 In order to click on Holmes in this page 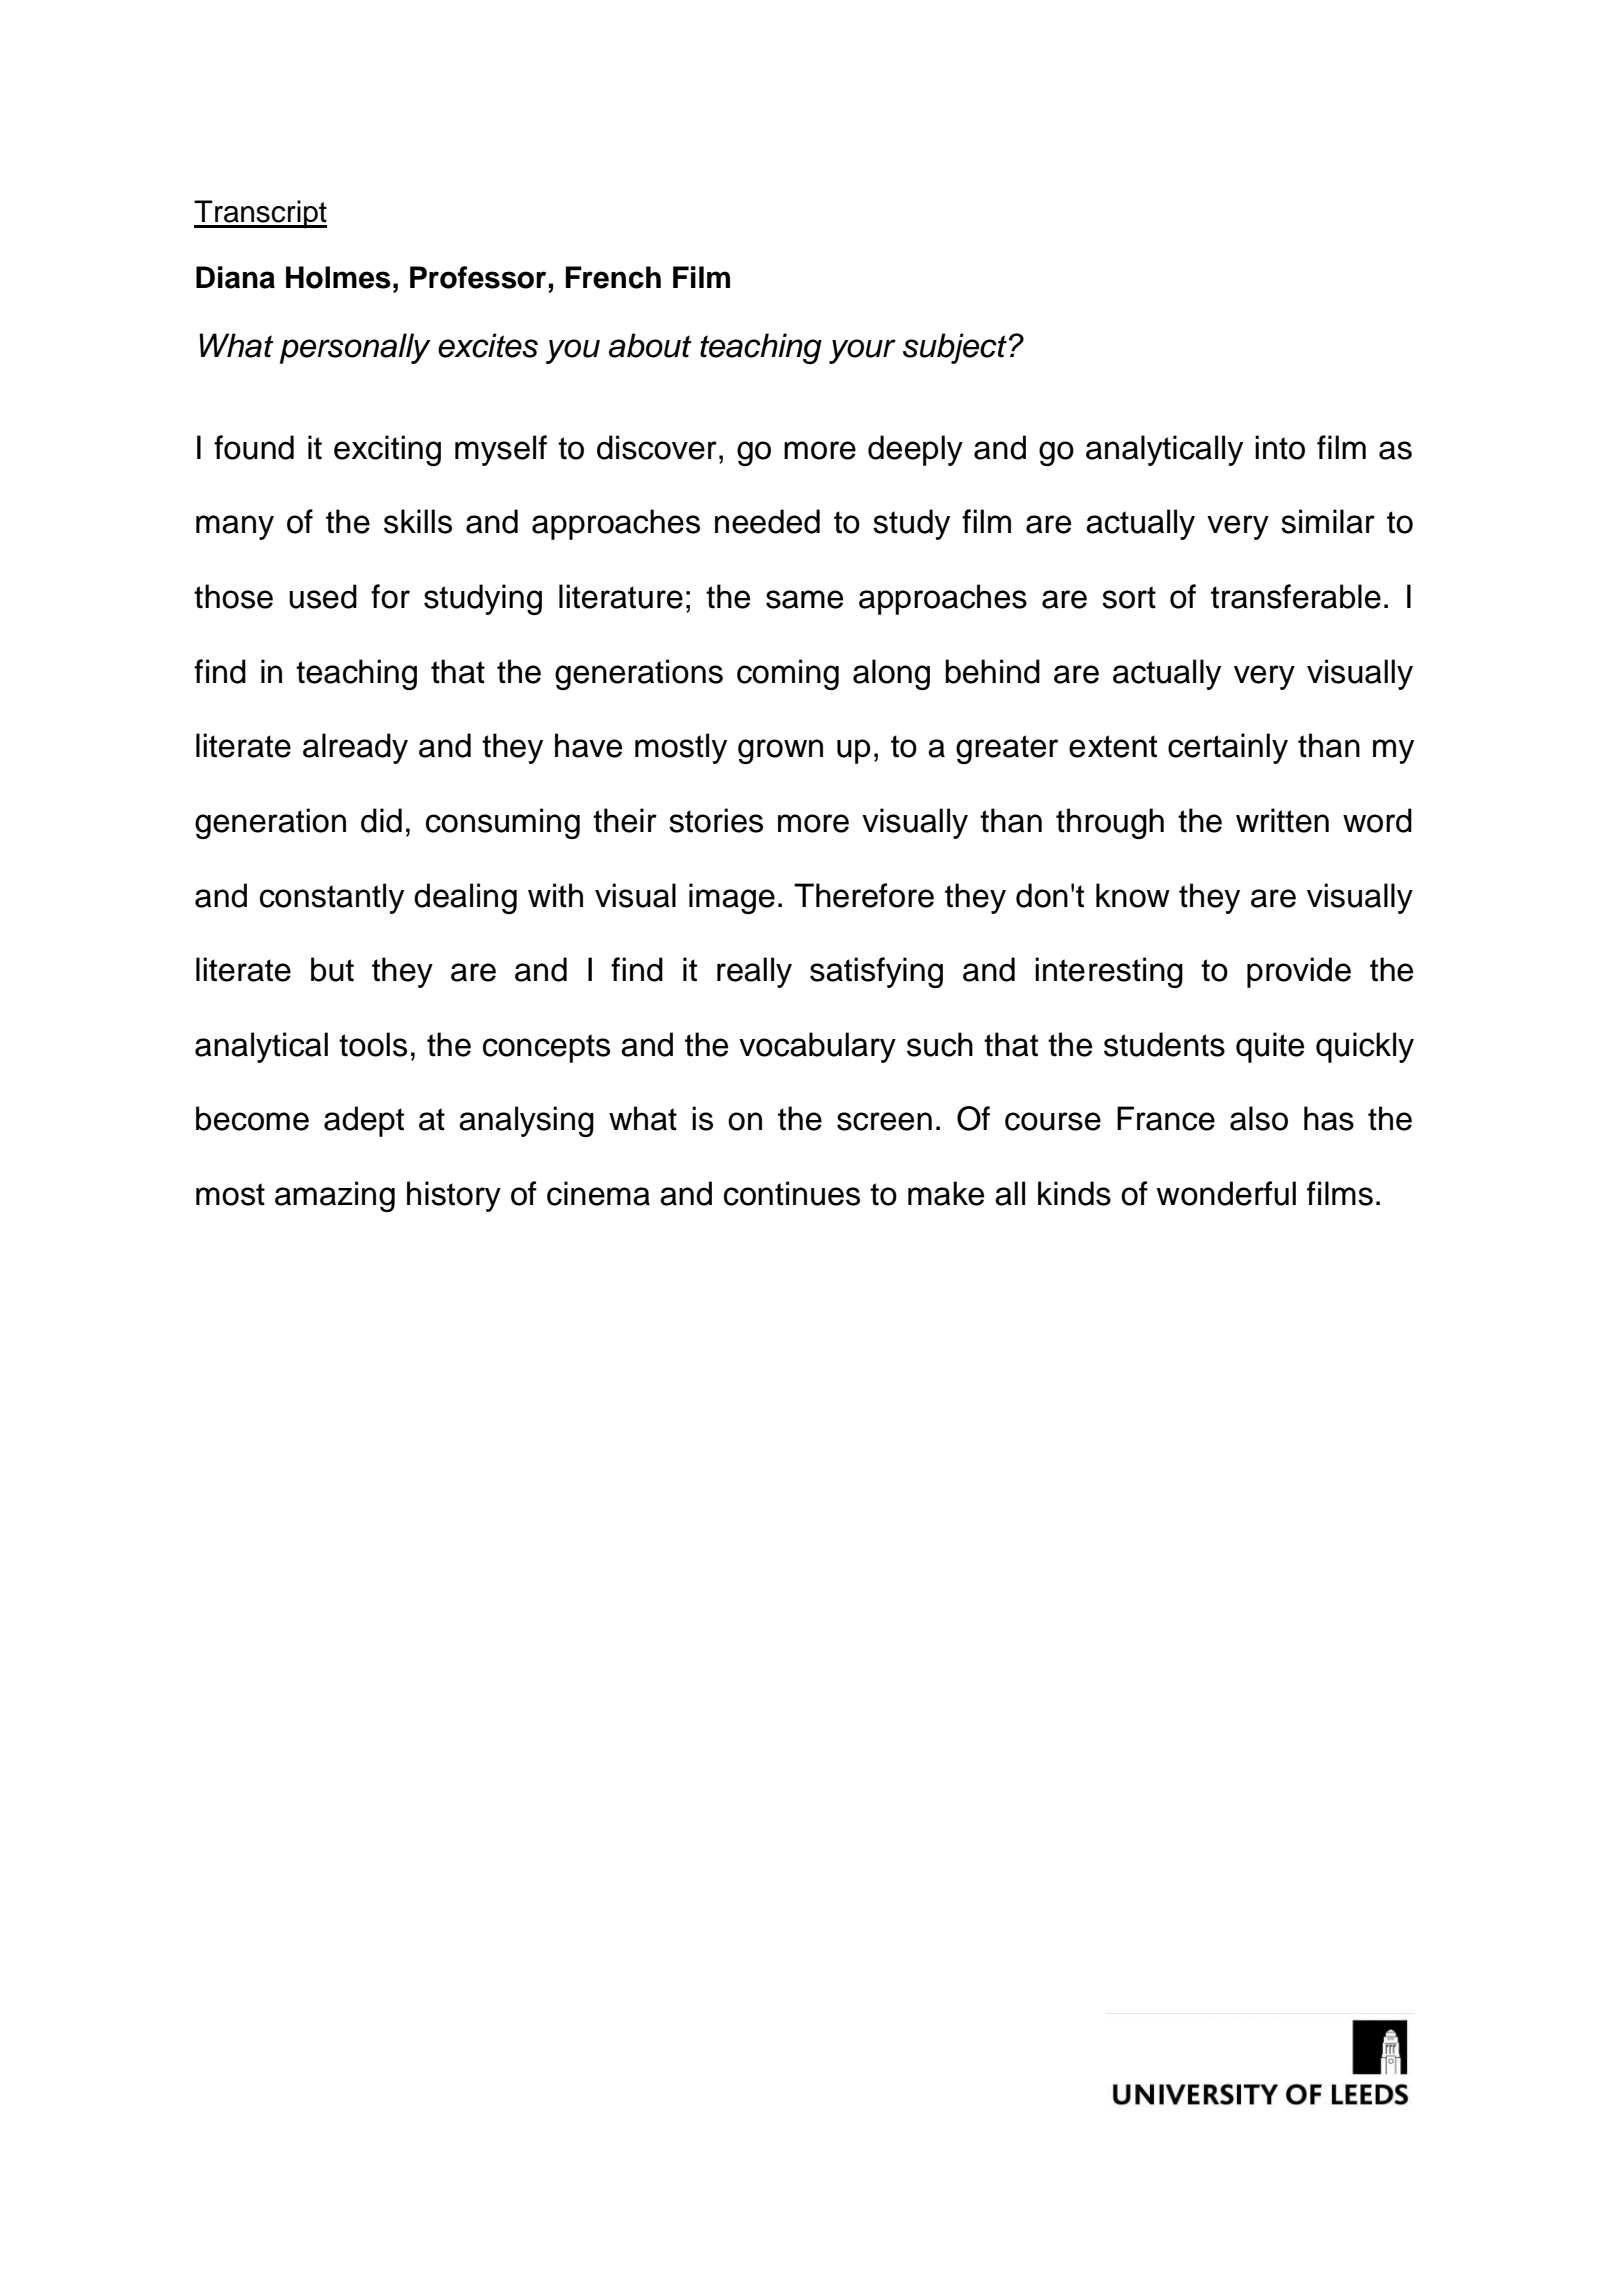, I will do `click(338, 277)`.
